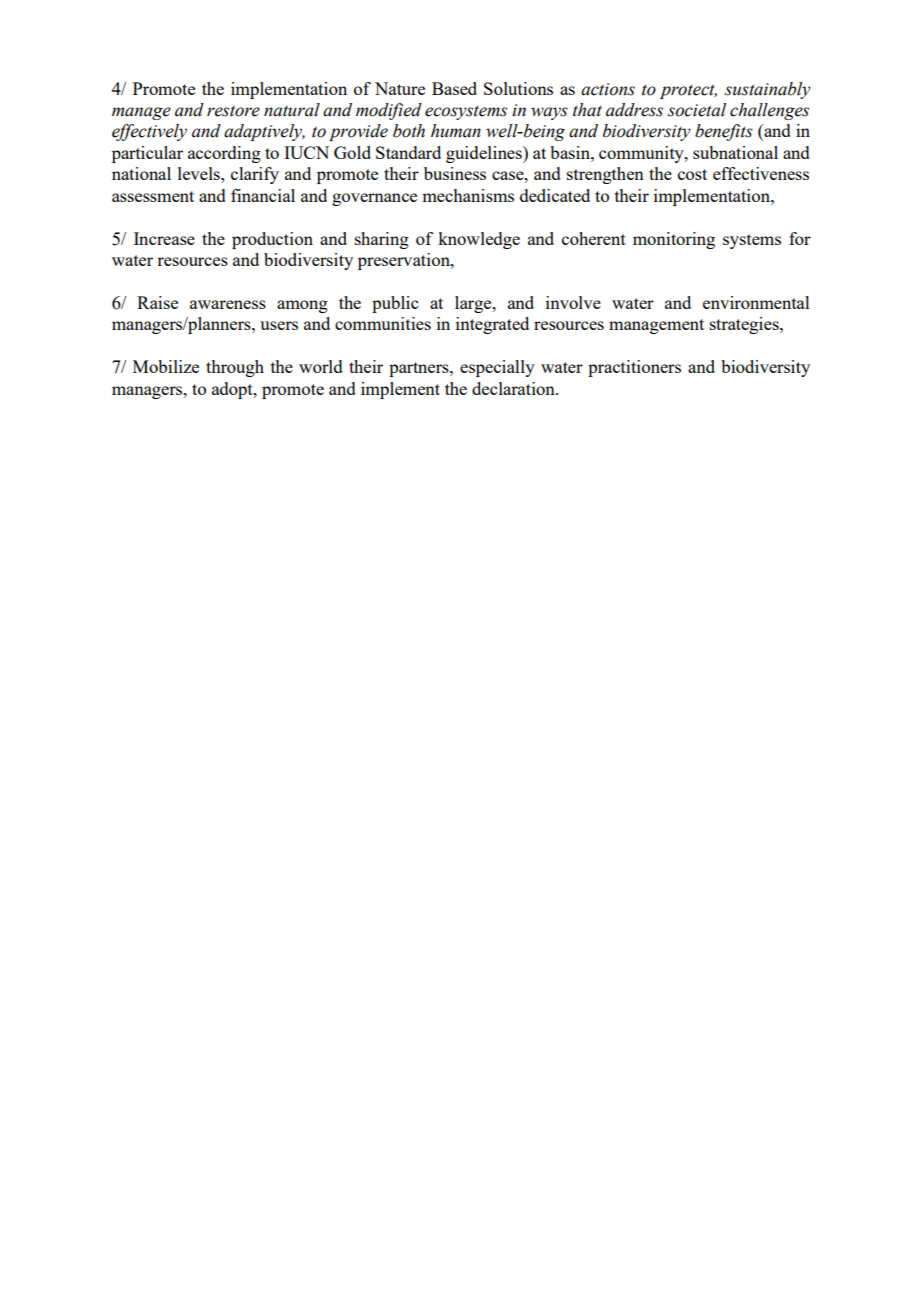 This page has width=924, height=1308. Describe the element at coordinates (272, 240) in the page. I see `production` at that location.
